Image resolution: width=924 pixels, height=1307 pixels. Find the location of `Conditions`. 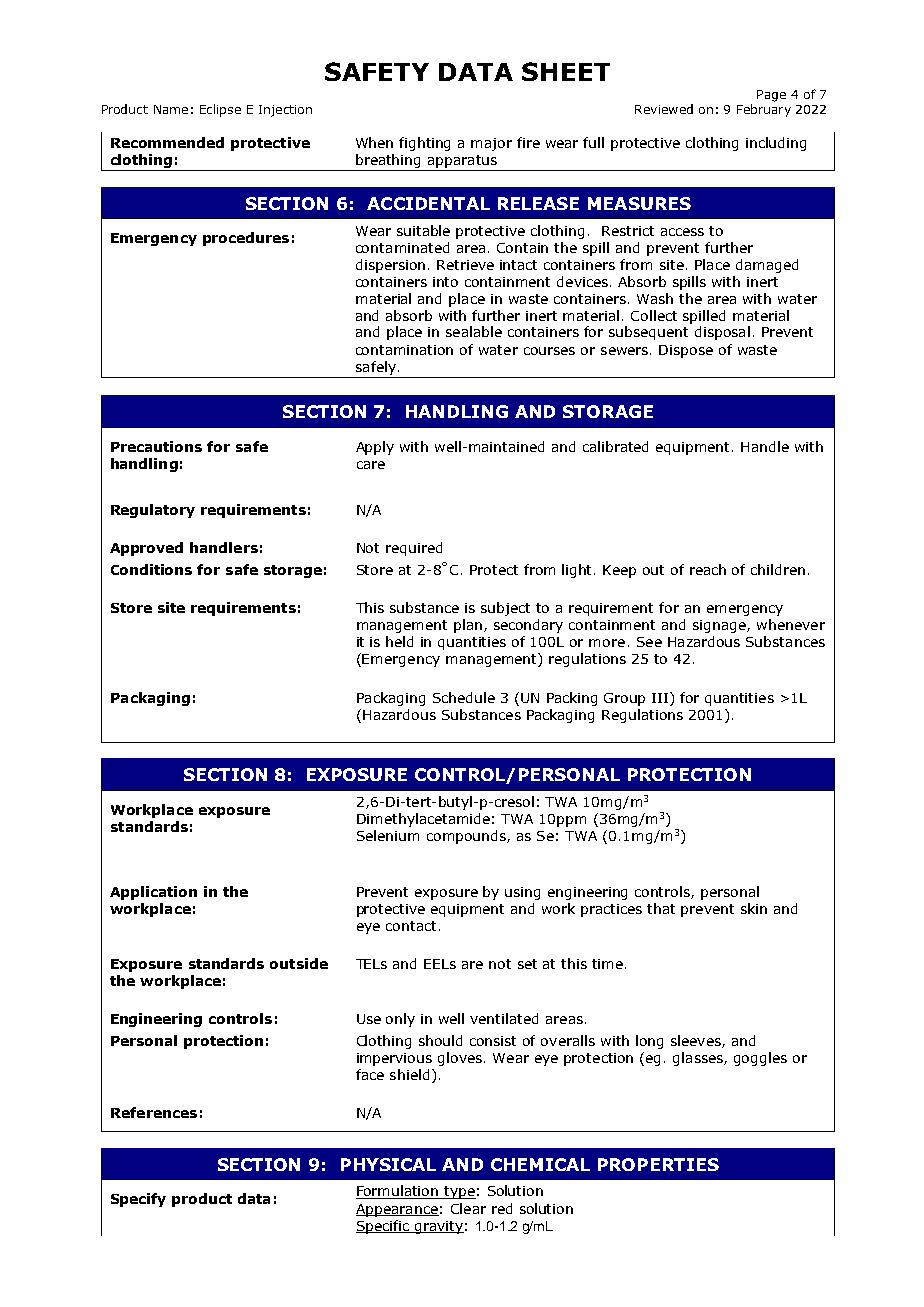

Conditions is located at coordinates (151, 569).
